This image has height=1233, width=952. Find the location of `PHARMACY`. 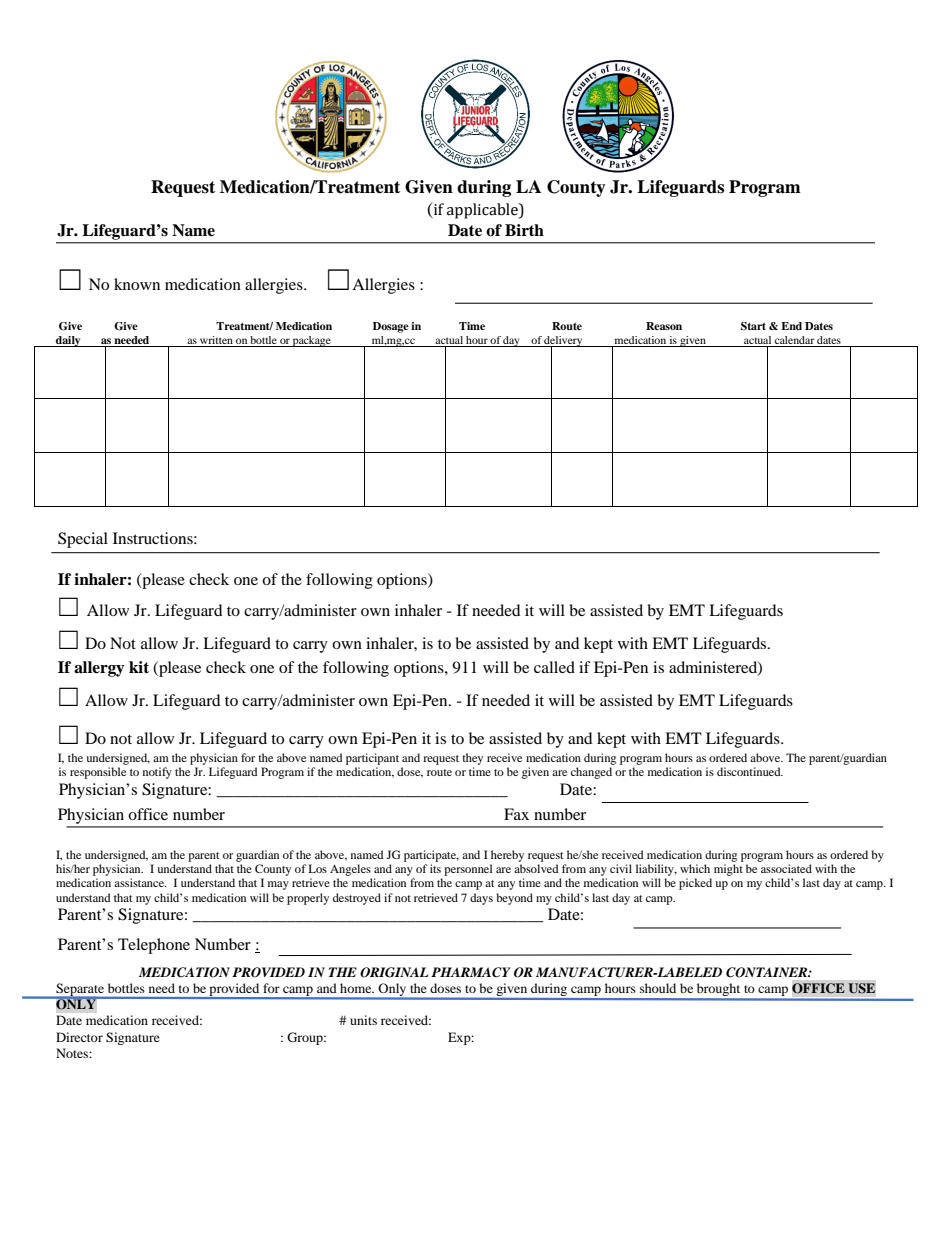

PHARMACY is located at coordinates (471, 972).
